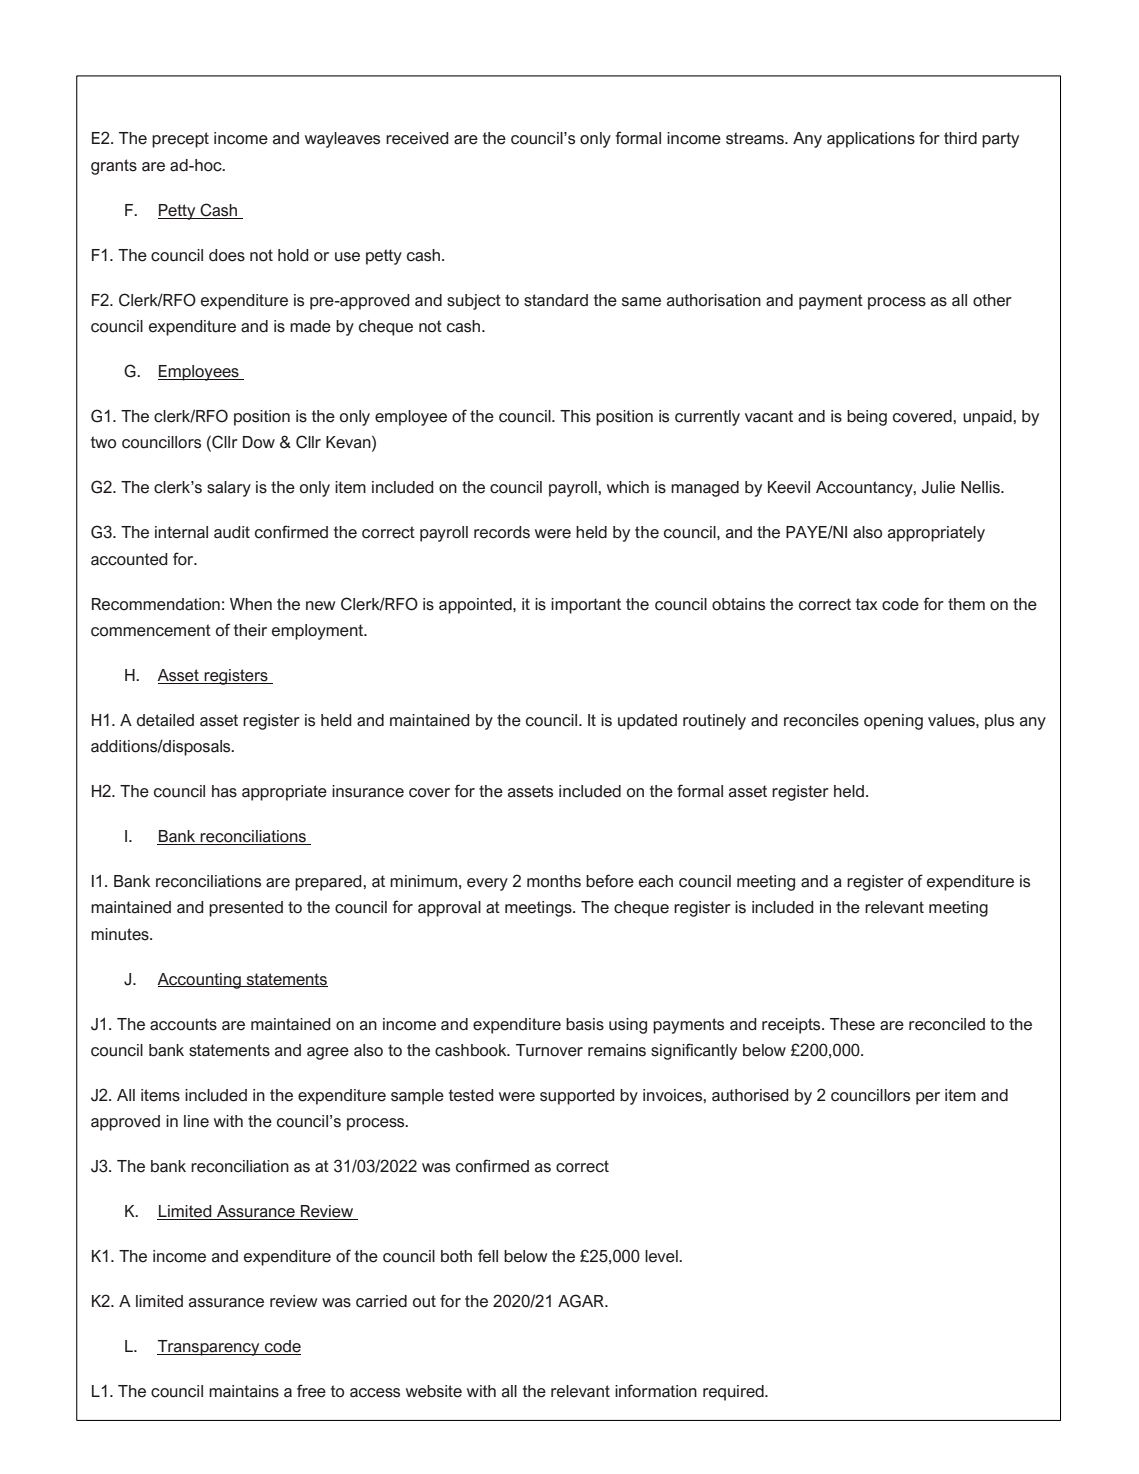 This image has width=1139, height=1474. What do you see at coordinates (582, 1301) in the image?
I see `AGAR` at bounding box center [582, 1301].
